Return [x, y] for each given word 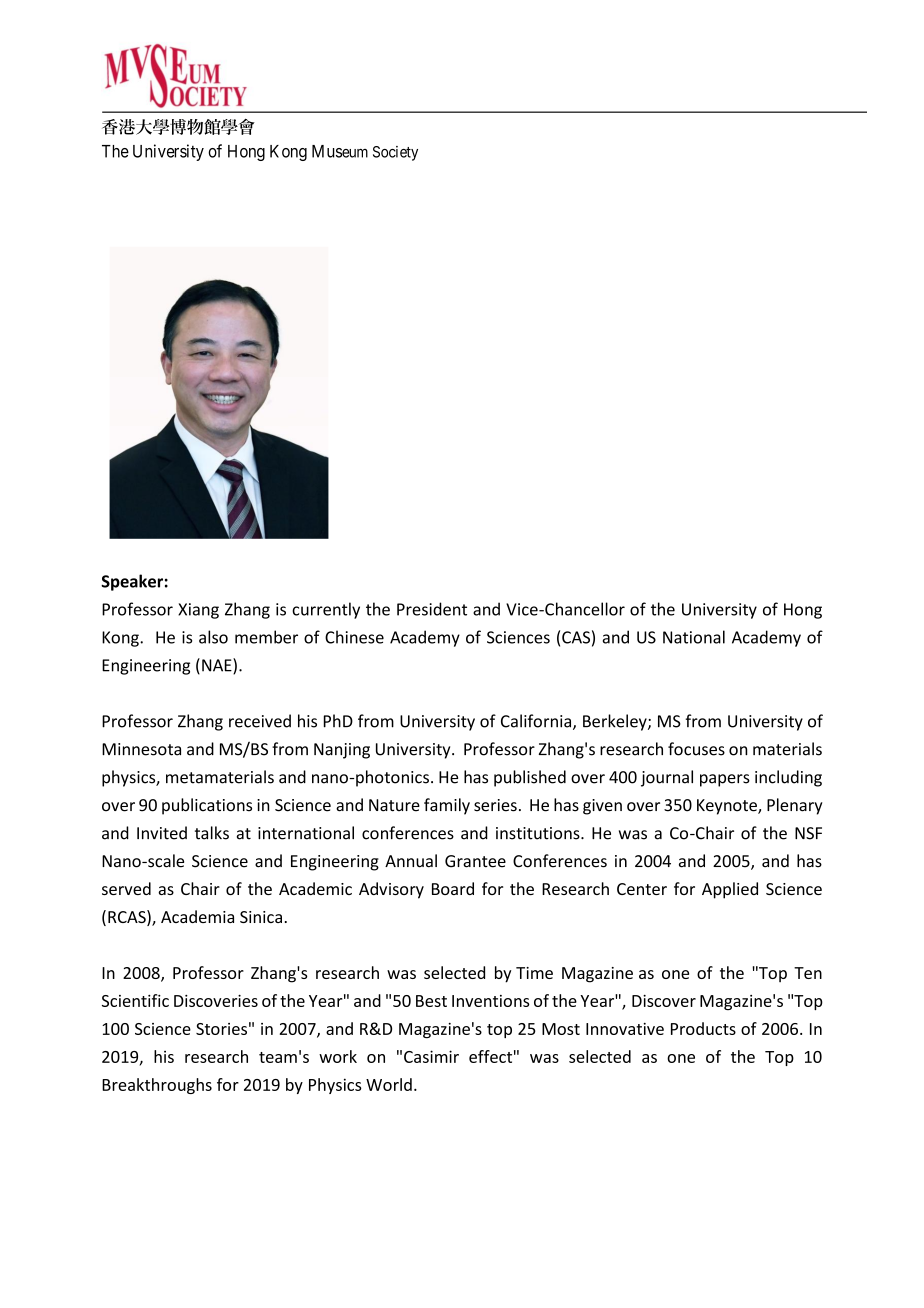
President [432, 609]
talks [212, 833]
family [447, 806]
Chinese [354, 637]
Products [703, 1028]
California [537, 722]
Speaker [132, 582]
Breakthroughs [157, 1086]
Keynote [728, 807]
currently [326, 610]
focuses [696, 749]
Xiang [198, 611]
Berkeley [616, 722]
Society [395, 153]
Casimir [431, 1056]
